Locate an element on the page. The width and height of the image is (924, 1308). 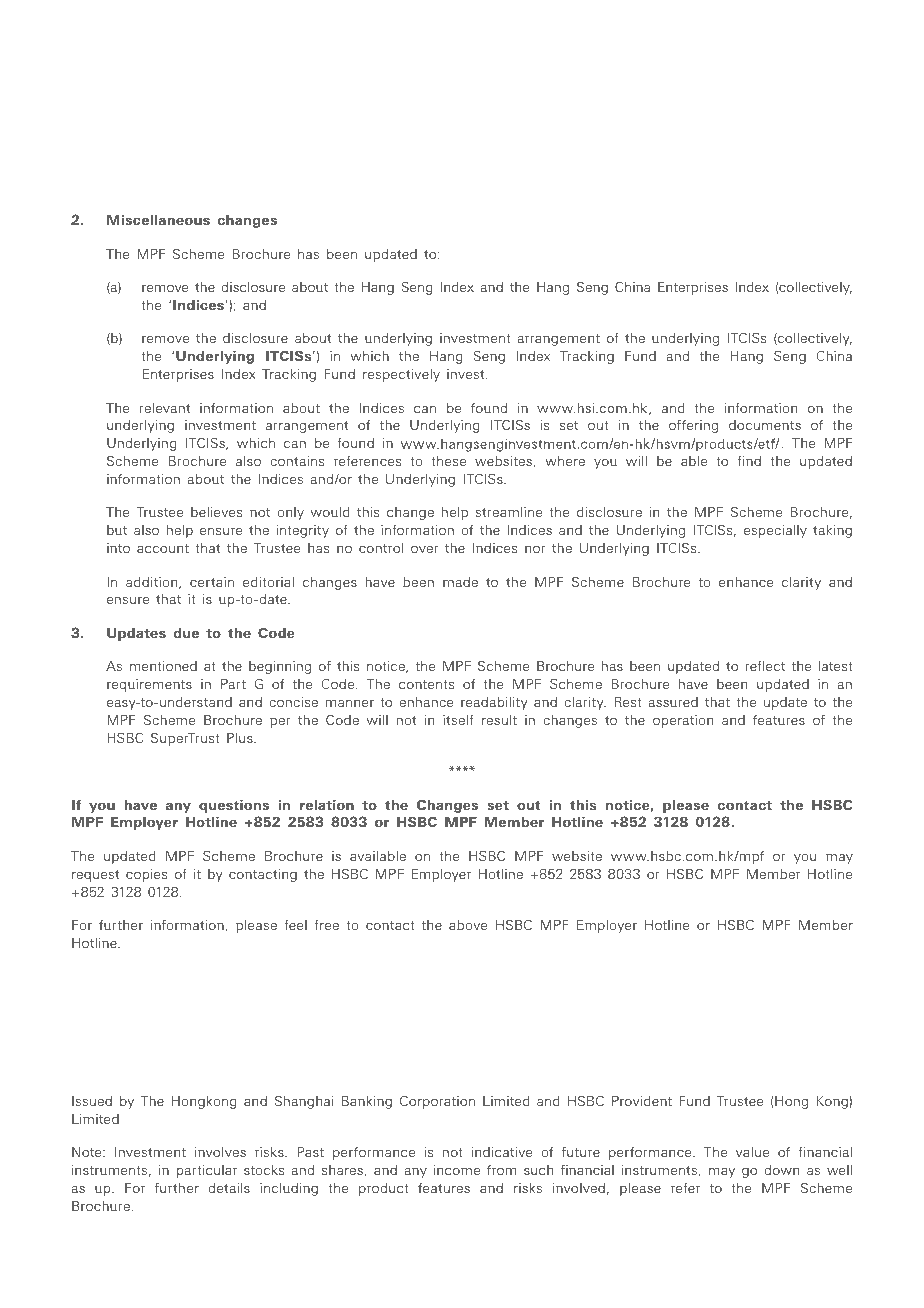
these is located at coordinates (448, 461).
